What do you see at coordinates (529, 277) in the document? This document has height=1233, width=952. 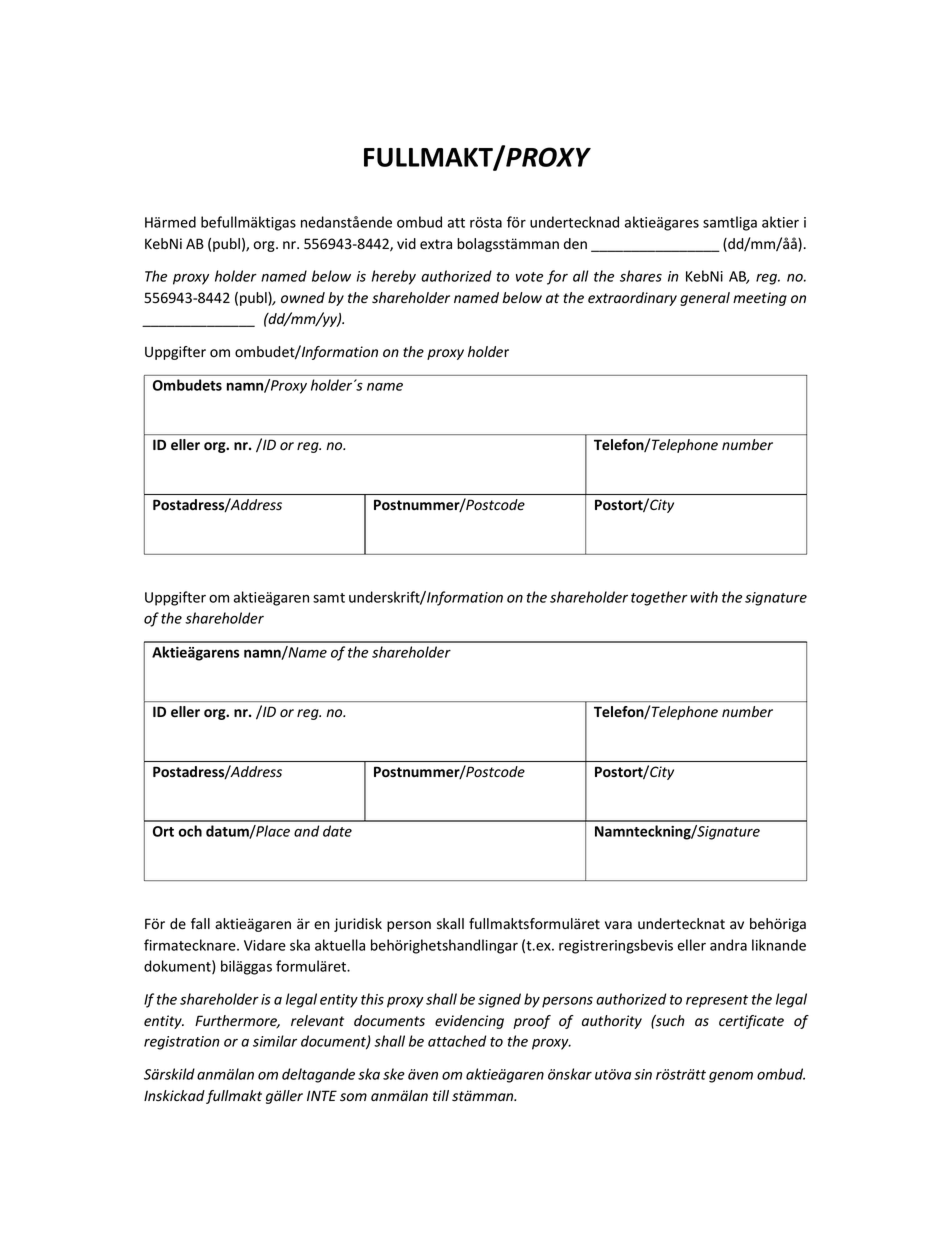 I see `vote` at bounding box center [529, 277].
